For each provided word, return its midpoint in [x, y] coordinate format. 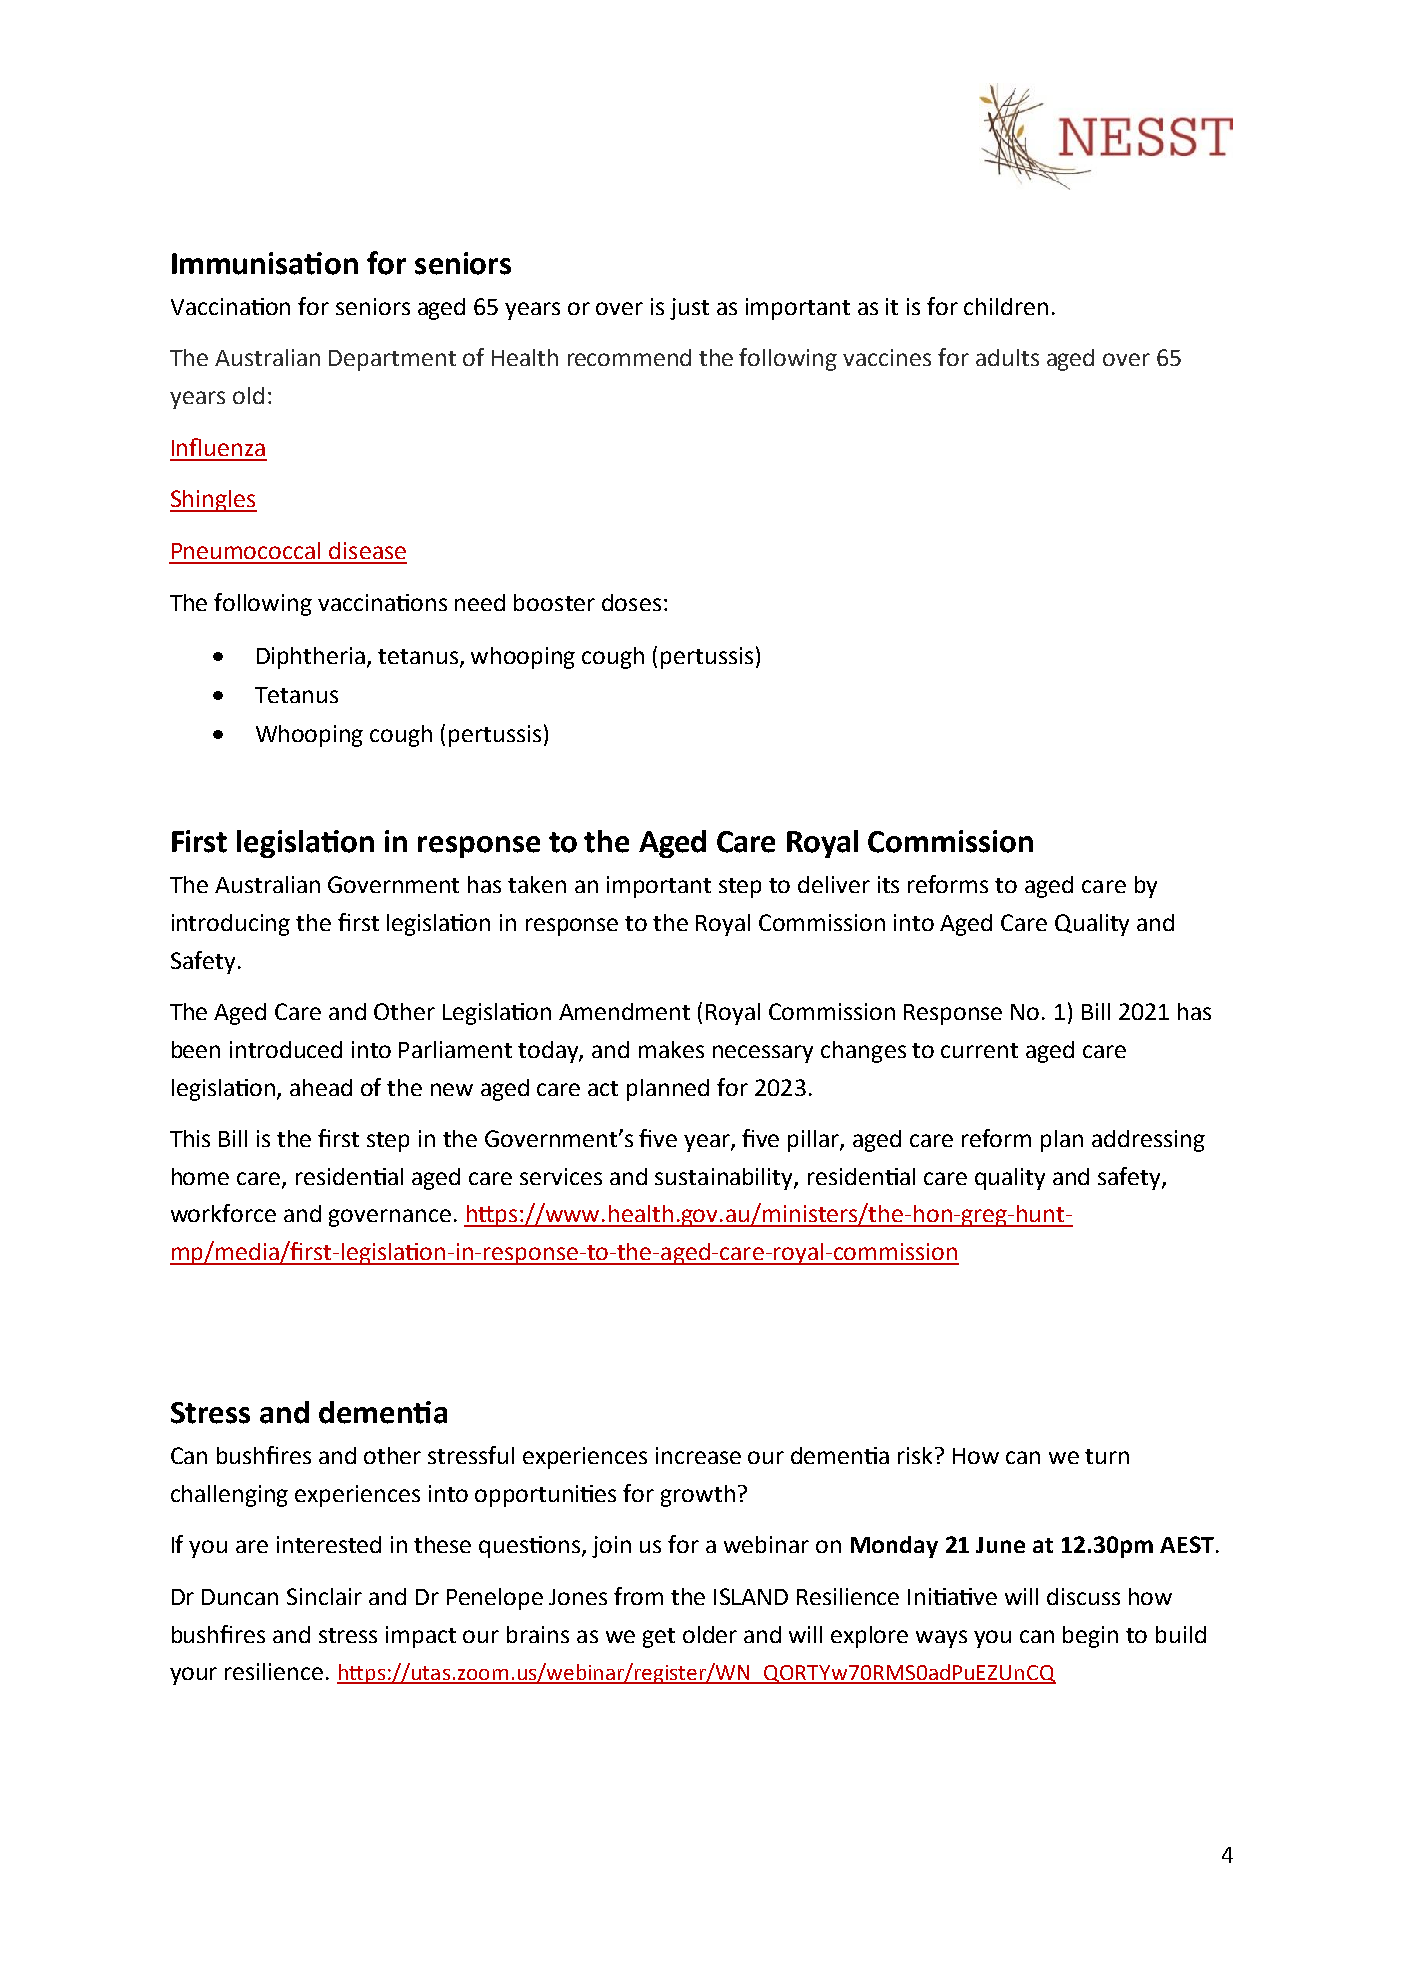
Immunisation [265, 263]
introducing [231, 925]
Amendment [624, 1011]
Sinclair [324, 1596]
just [689, 309]
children [1006, 306]
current [979, 1050]
